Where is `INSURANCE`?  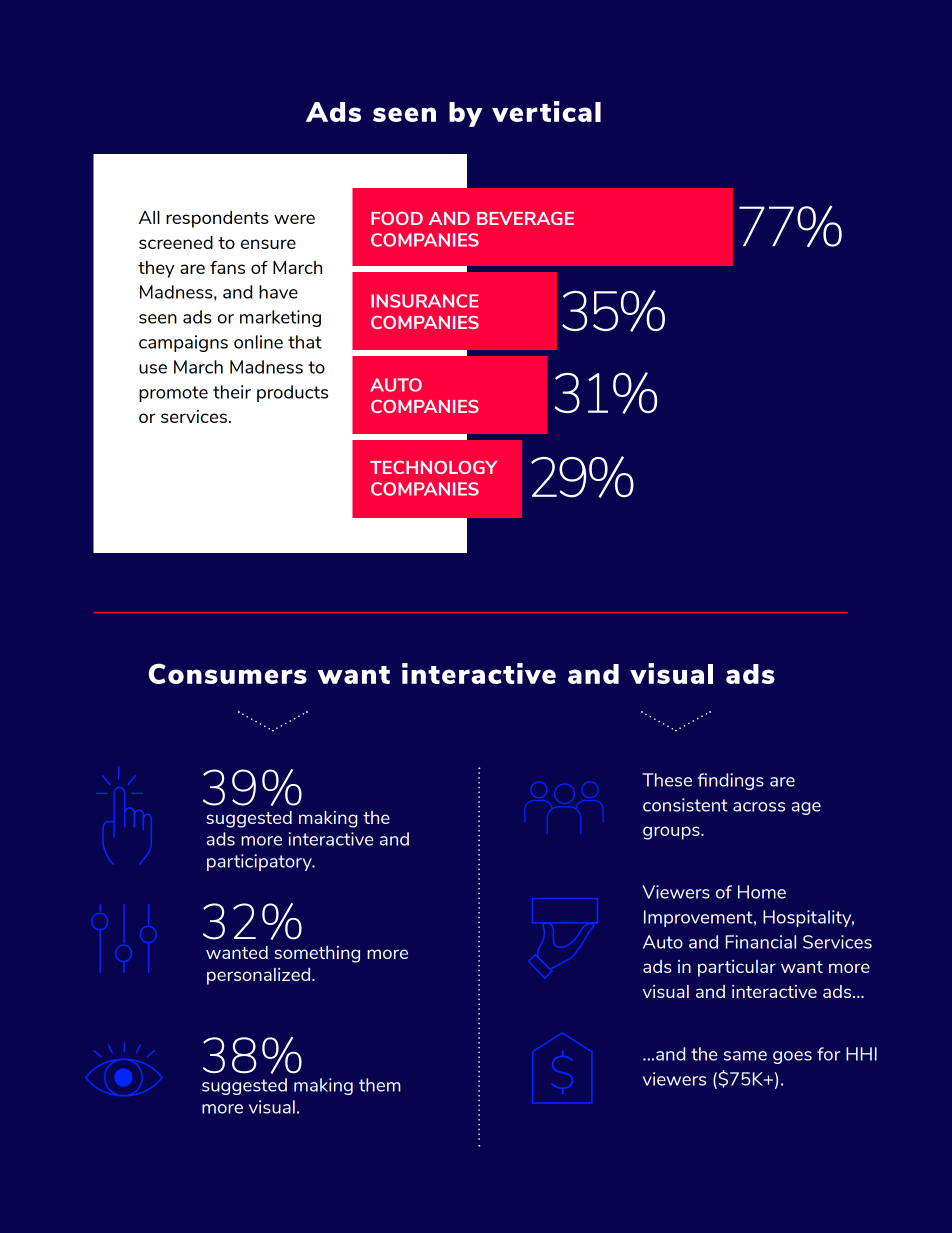 INSURANCE is located at coordinates (425, 301).
